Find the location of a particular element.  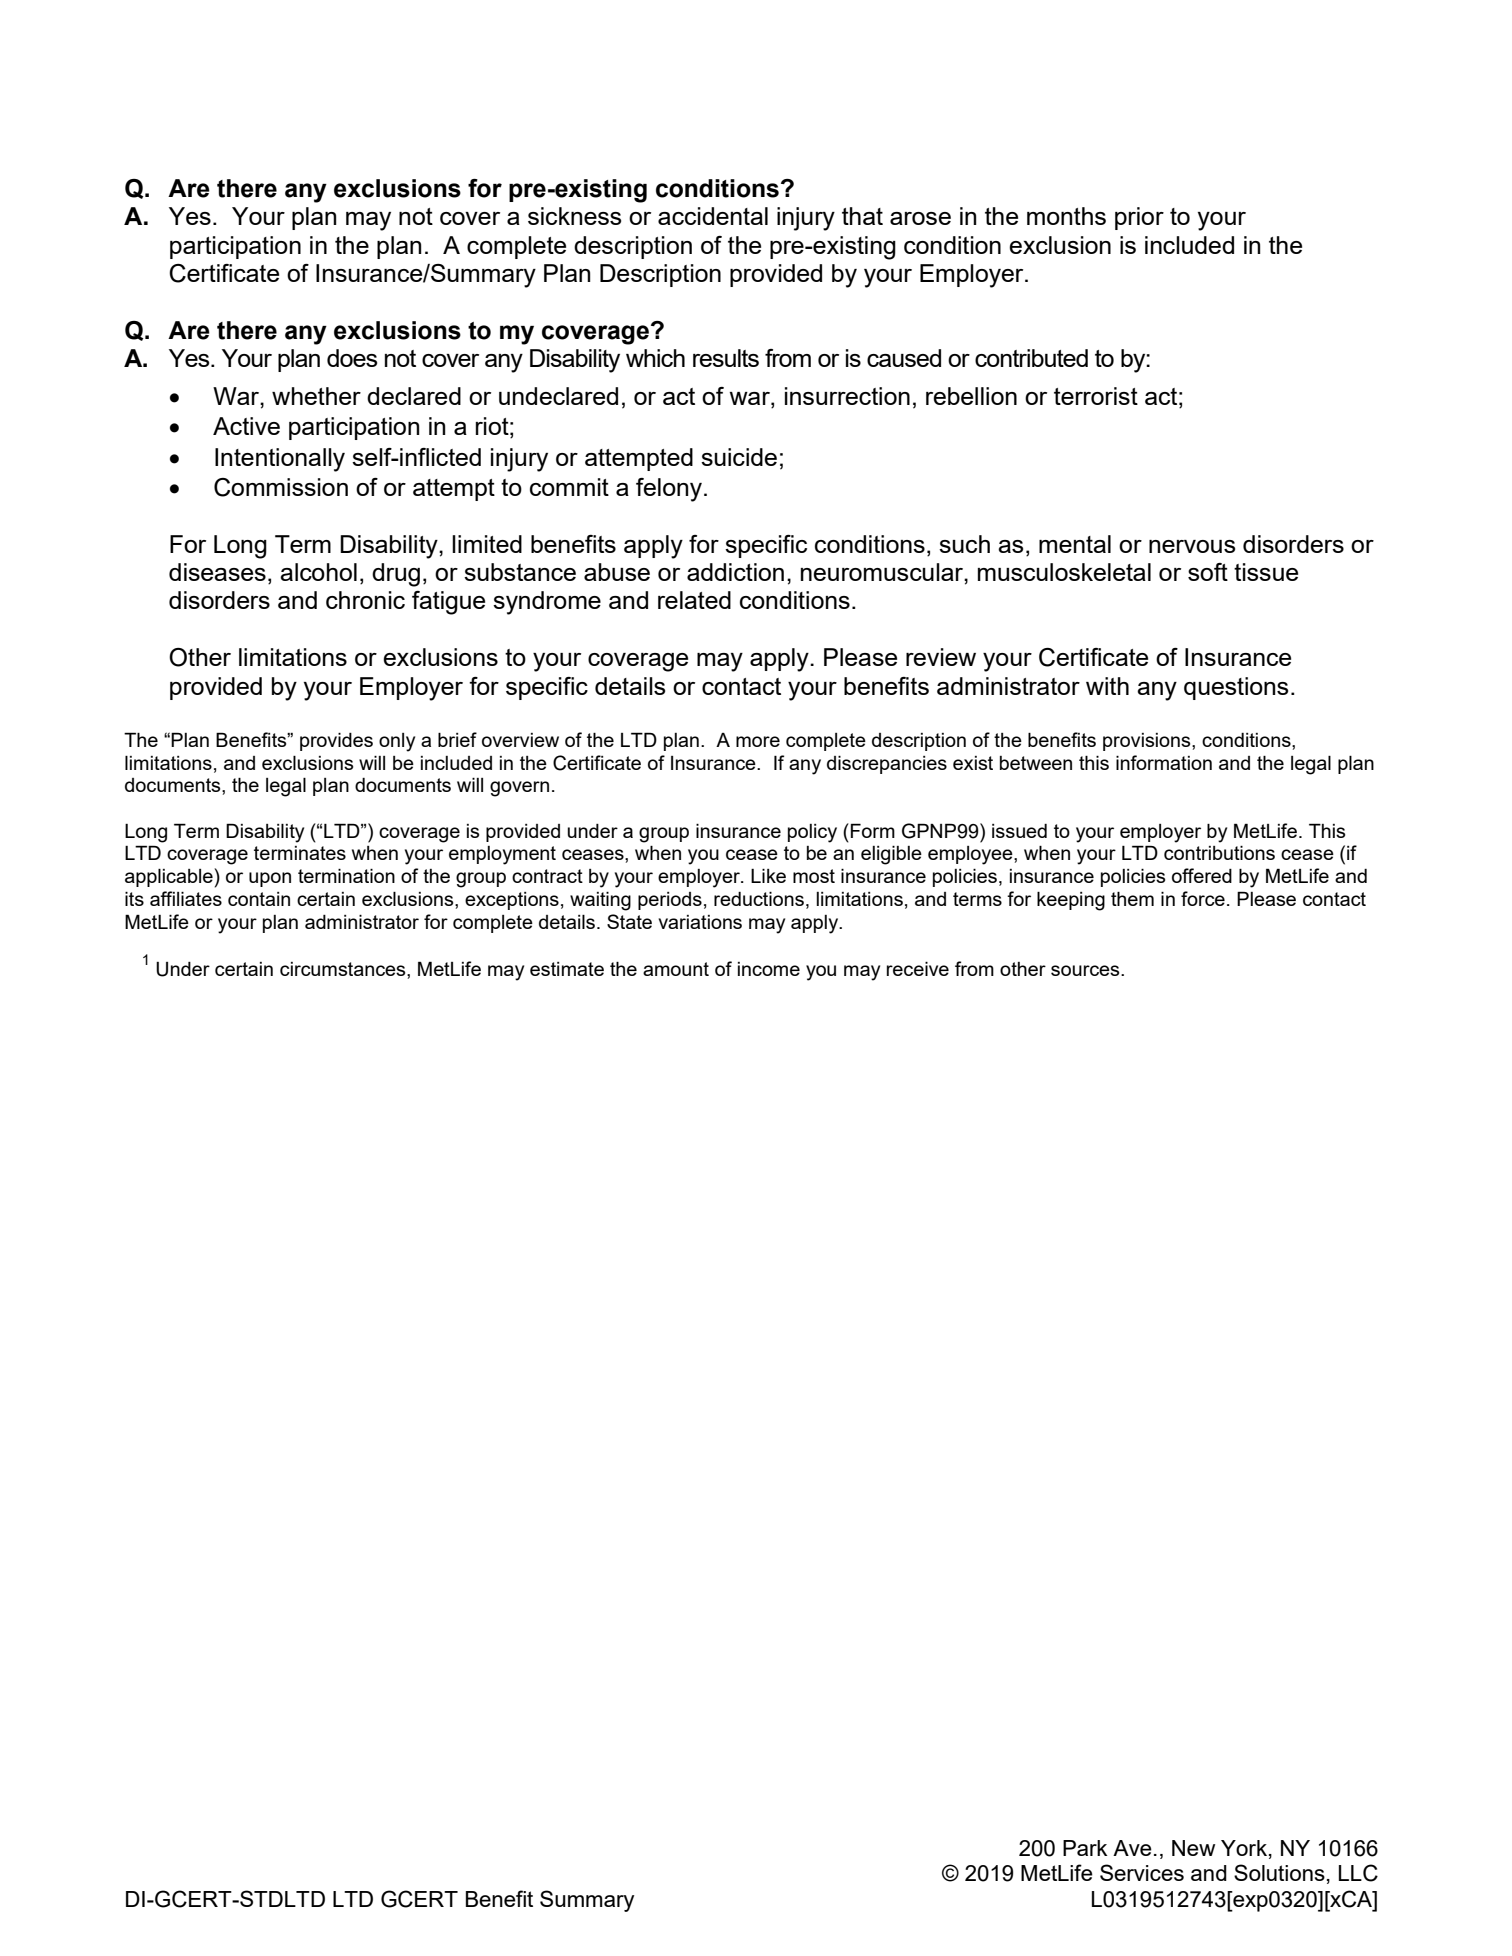

related is located at coordinates (694, 600).
